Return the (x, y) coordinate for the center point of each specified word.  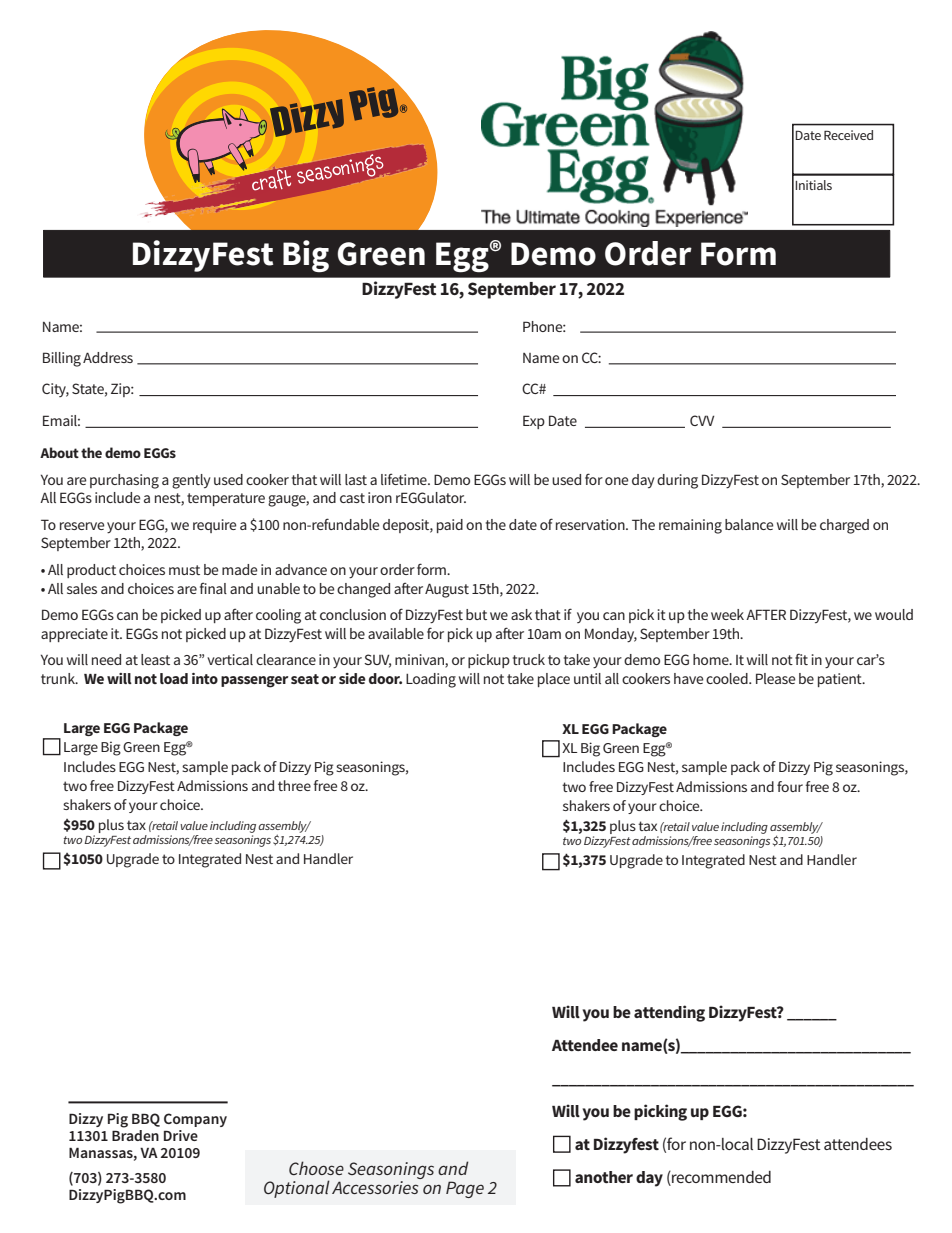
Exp (534, 422)
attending (669, 1013)
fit (801, 659)
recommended (720, 1178)
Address (108, 357)
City (55, 390)
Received (848, 135)
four (790, 786)
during (677, 481)
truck (529, 659)
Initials (813, 185)
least (155, 659)
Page (465, 1189)
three (294, 785)
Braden (135, 1134)
